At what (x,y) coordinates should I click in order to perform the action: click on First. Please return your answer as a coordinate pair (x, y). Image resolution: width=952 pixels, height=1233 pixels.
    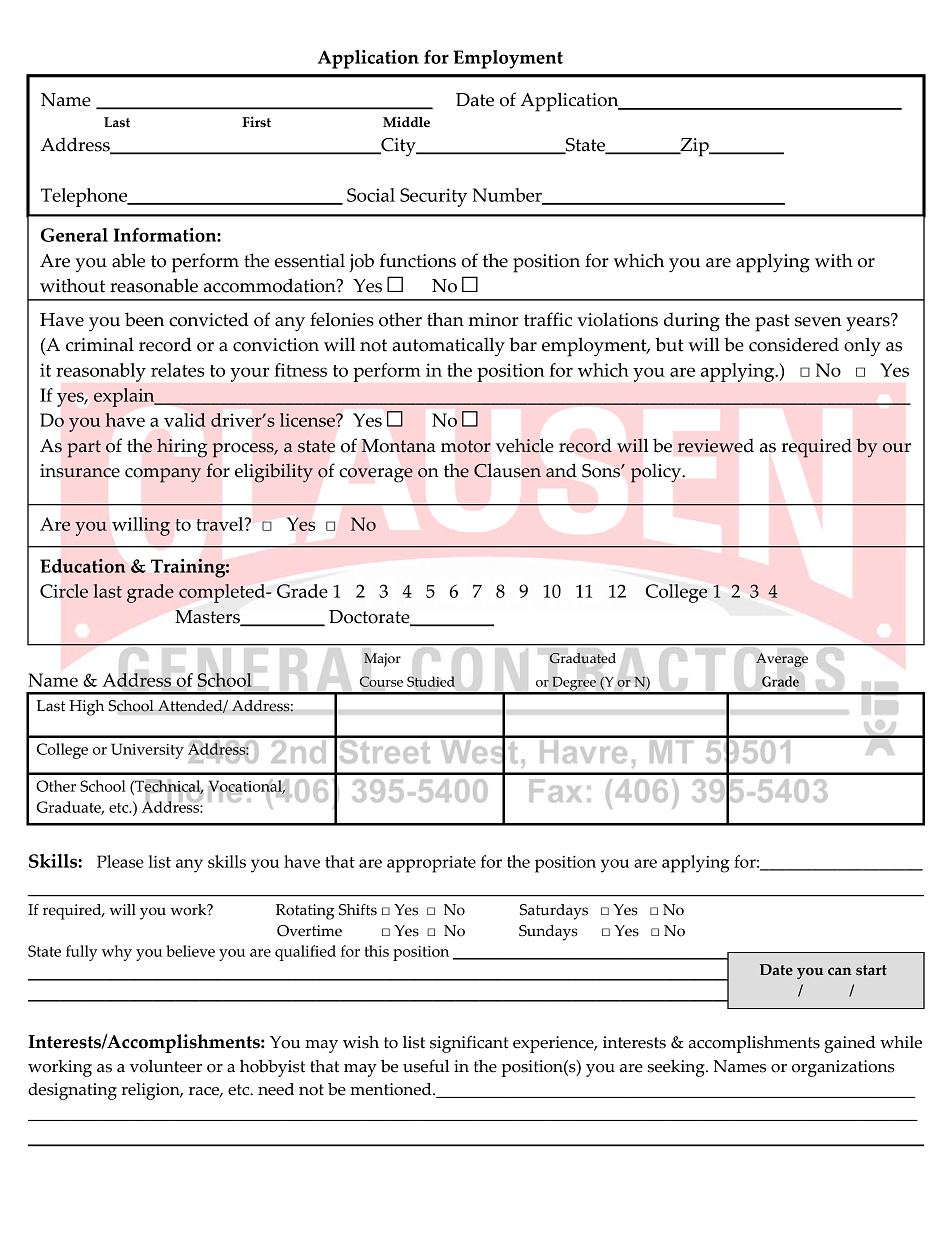
    Looking at the image, I should click on (256, 122).
